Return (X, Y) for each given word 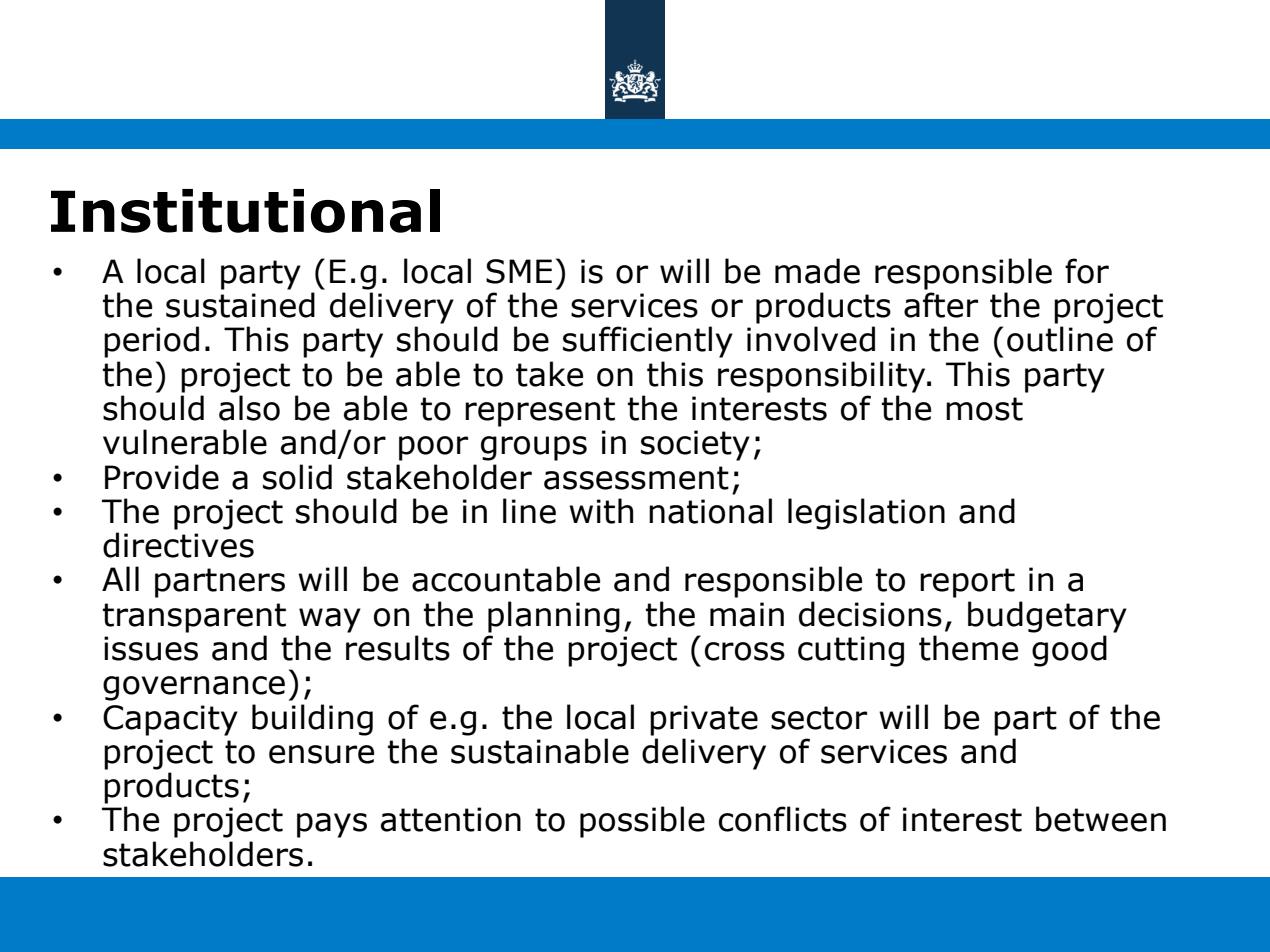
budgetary (1047, 617)
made (817, 271)
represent (540, 412)
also (249, 408)
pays (332, 825)
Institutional (245, 211)
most (984, 409)
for (1087, 271)
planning (554, 617)
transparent (194, 618)
